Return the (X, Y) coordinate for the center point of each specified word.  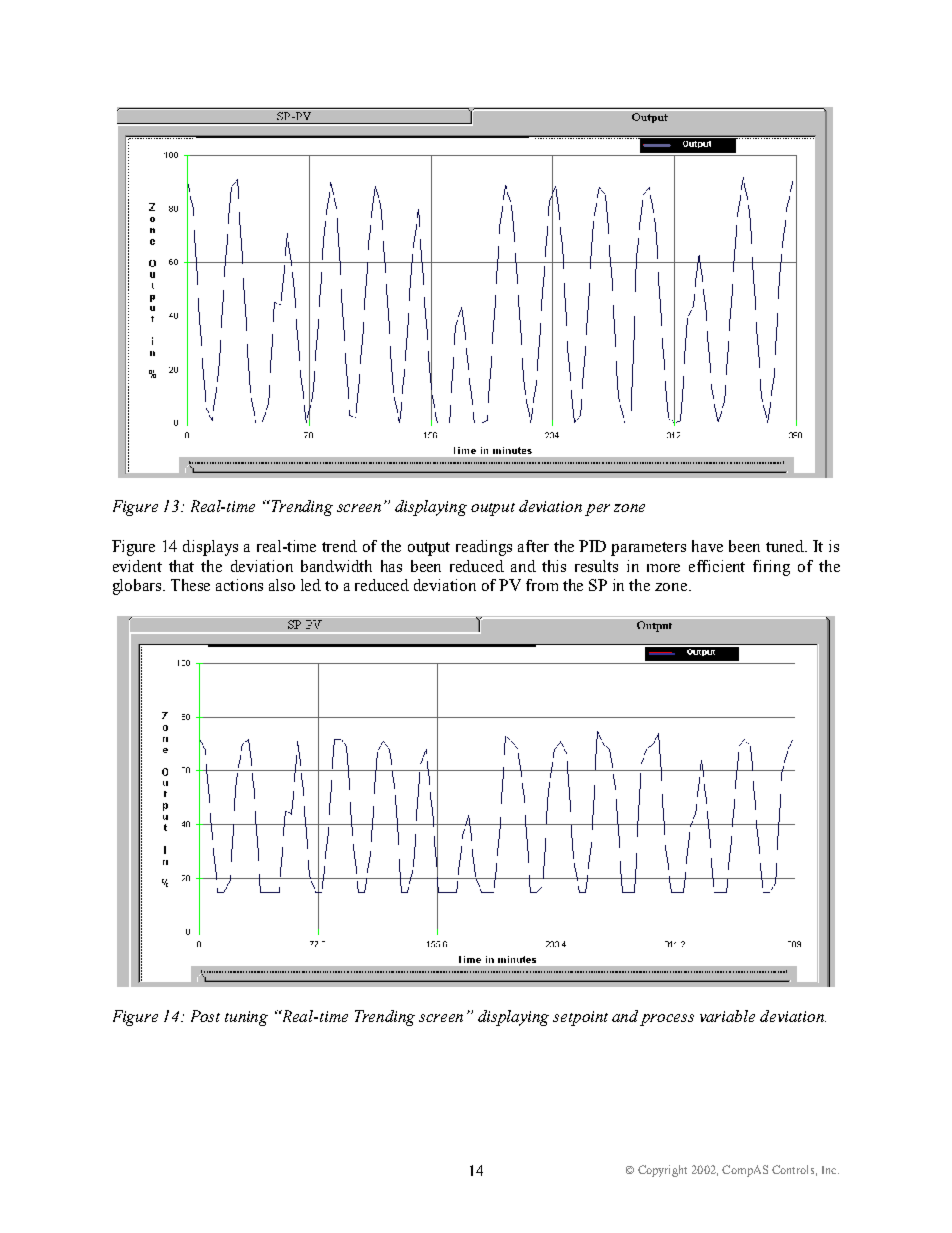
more (663, 568)
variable (727, 1016)
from (542, 585)
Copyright (662, 1171)
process (667, 1020)
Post (205, 1016)
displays (210, 548)
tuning (246, 1018)
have (707, 546)
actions (239, 585)
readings (484, 548)
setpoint (580, 1018)
